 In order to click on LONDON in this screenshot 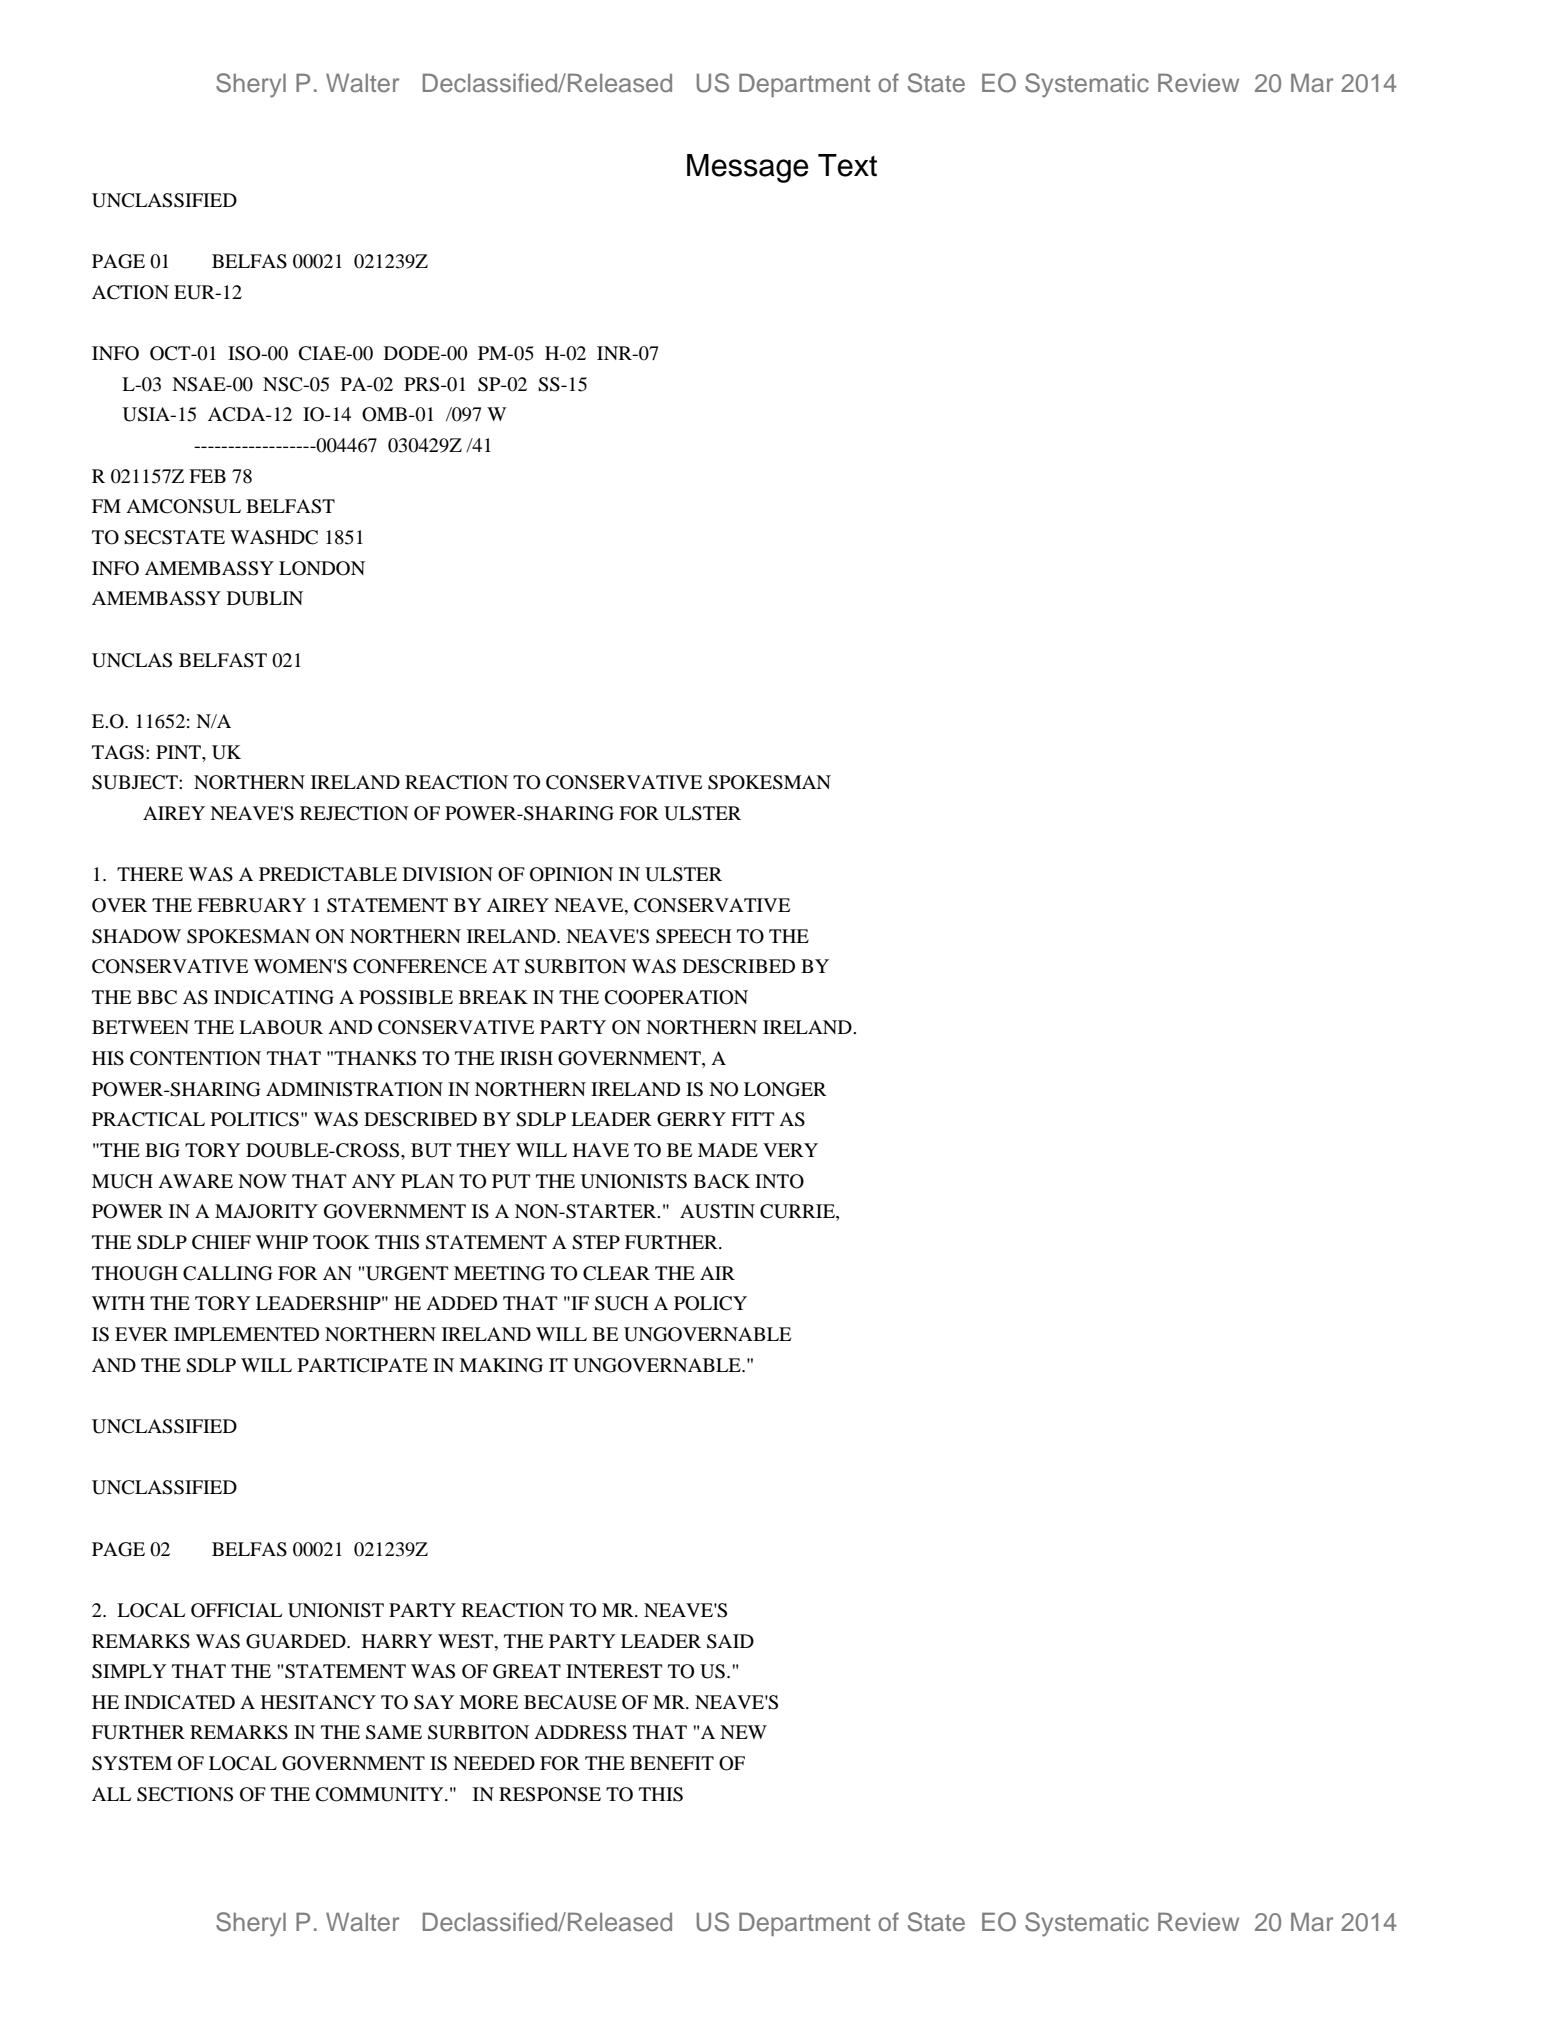, I will do `click(322, 568)`.
